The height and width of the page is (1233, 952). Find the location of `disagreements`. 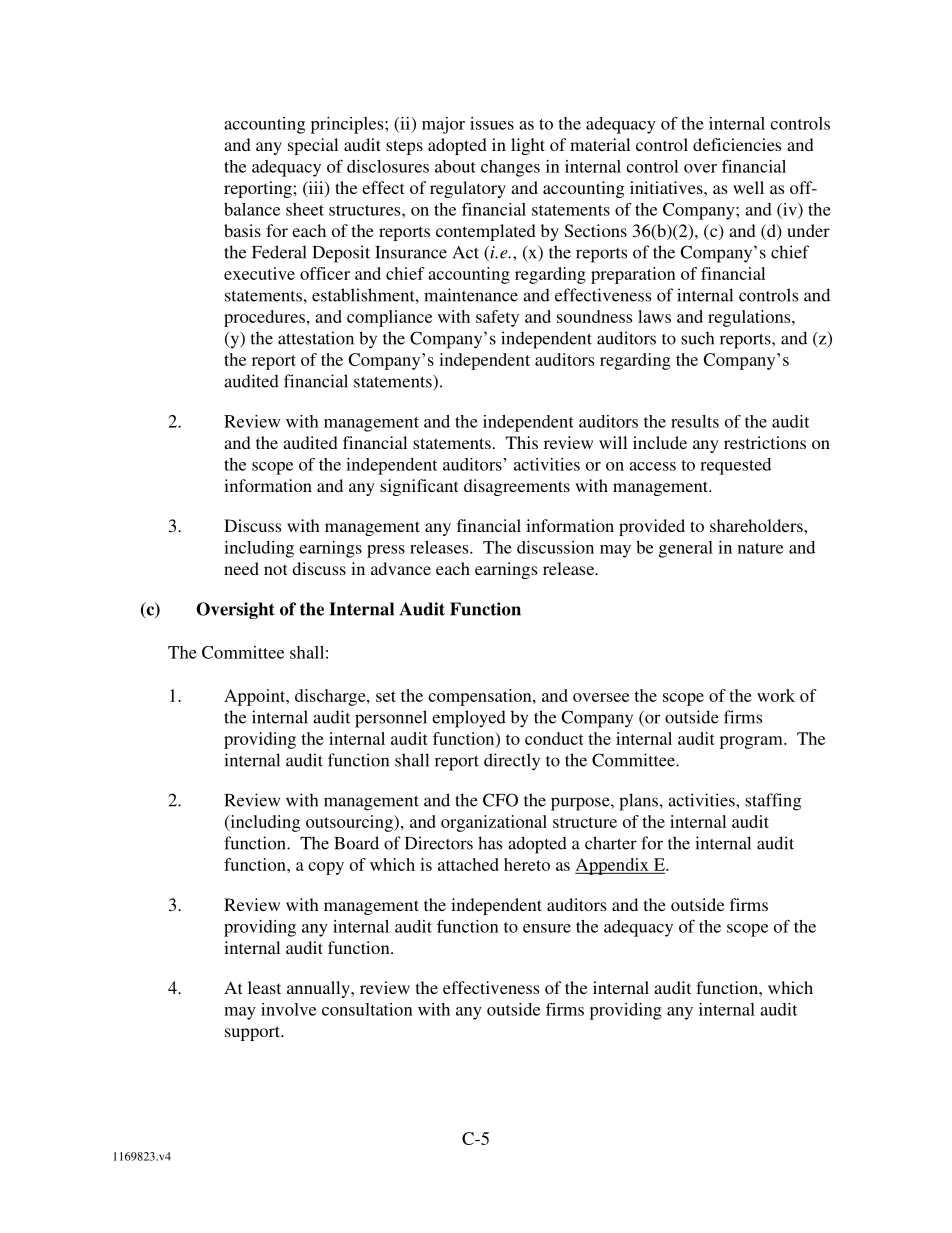

disagreements is located at coordinates (517, 487).
